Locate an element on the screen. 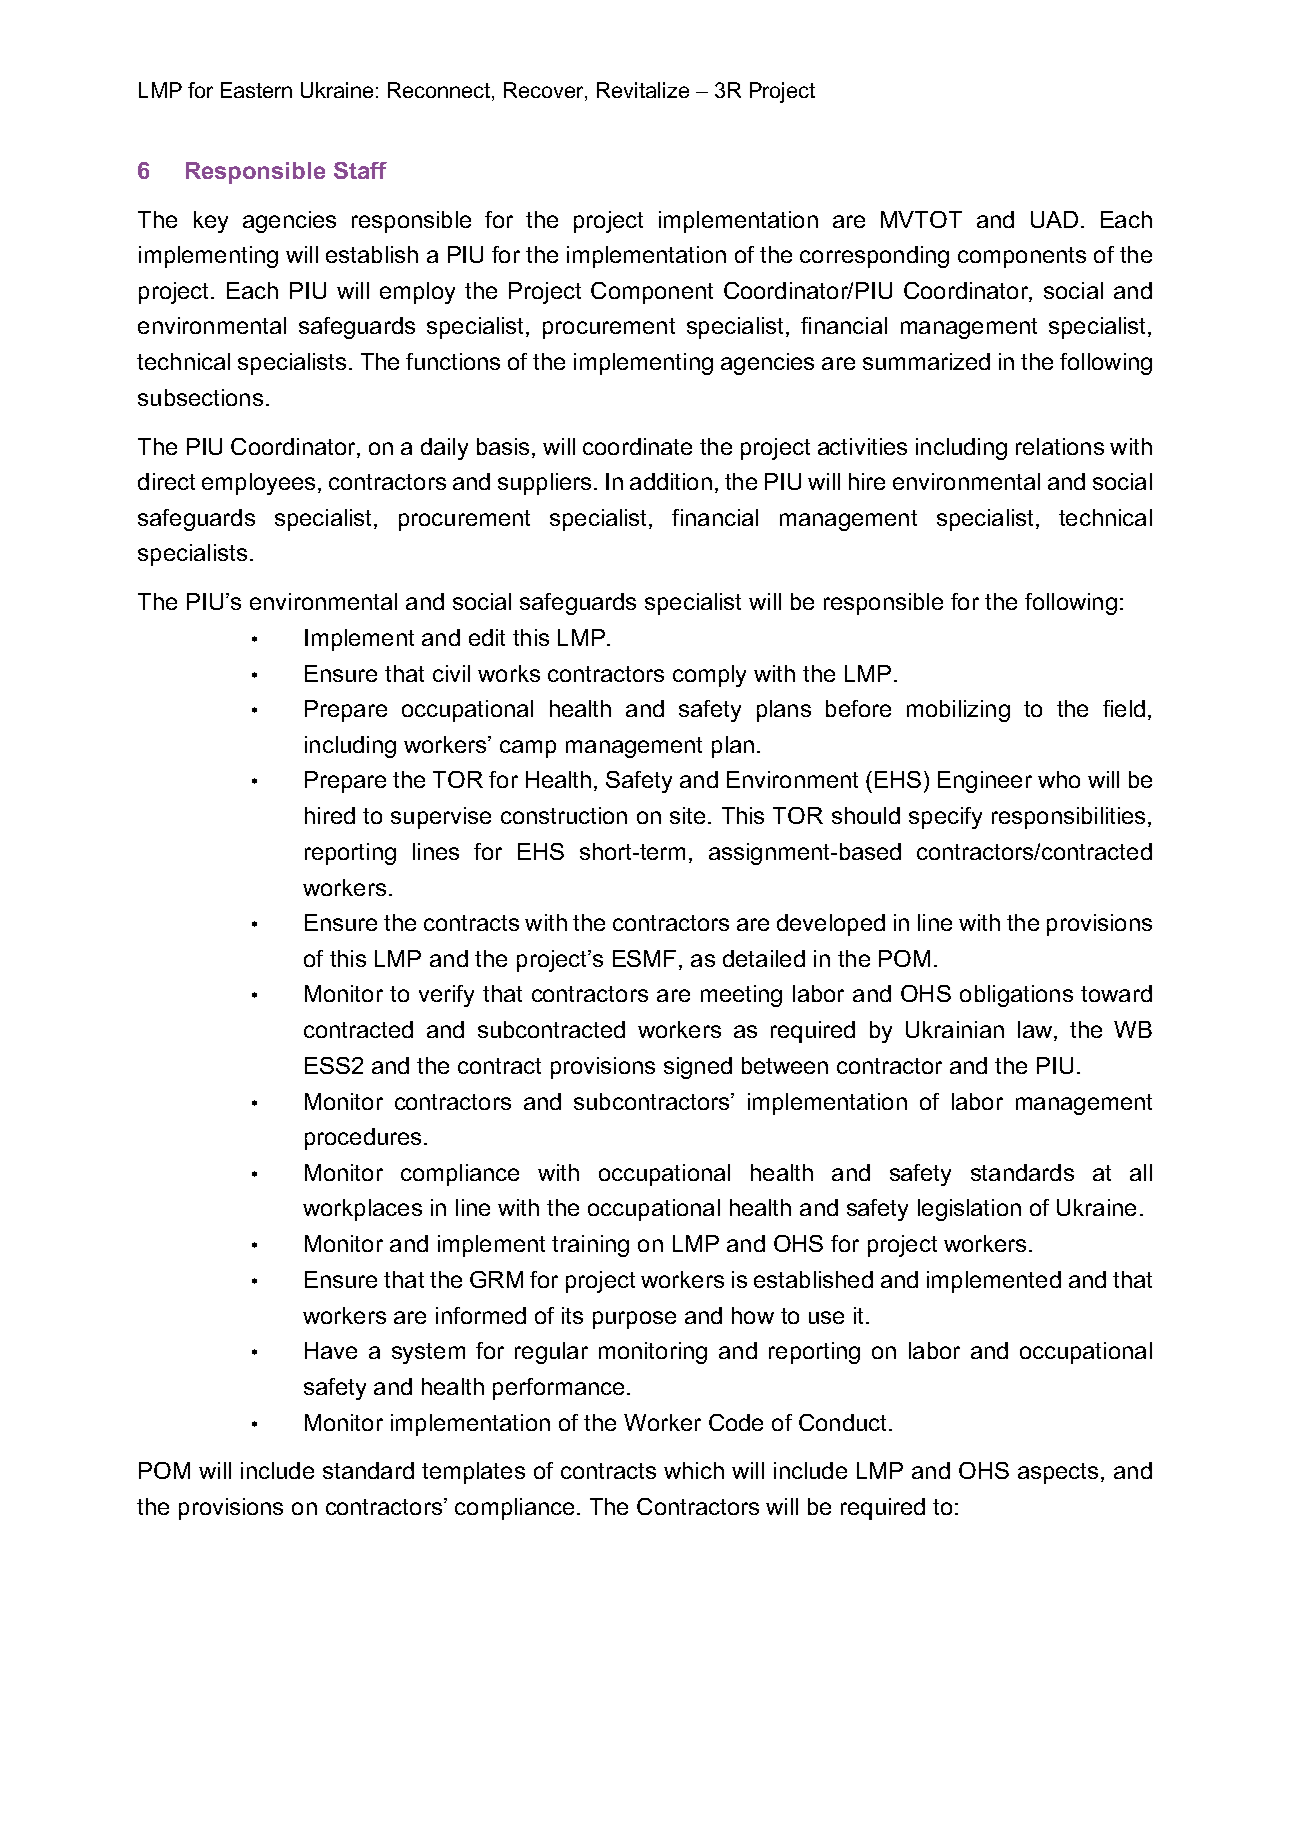 The height and width of the screenshot is (1827, 1291). who is located at coordinates (1059, 779).
